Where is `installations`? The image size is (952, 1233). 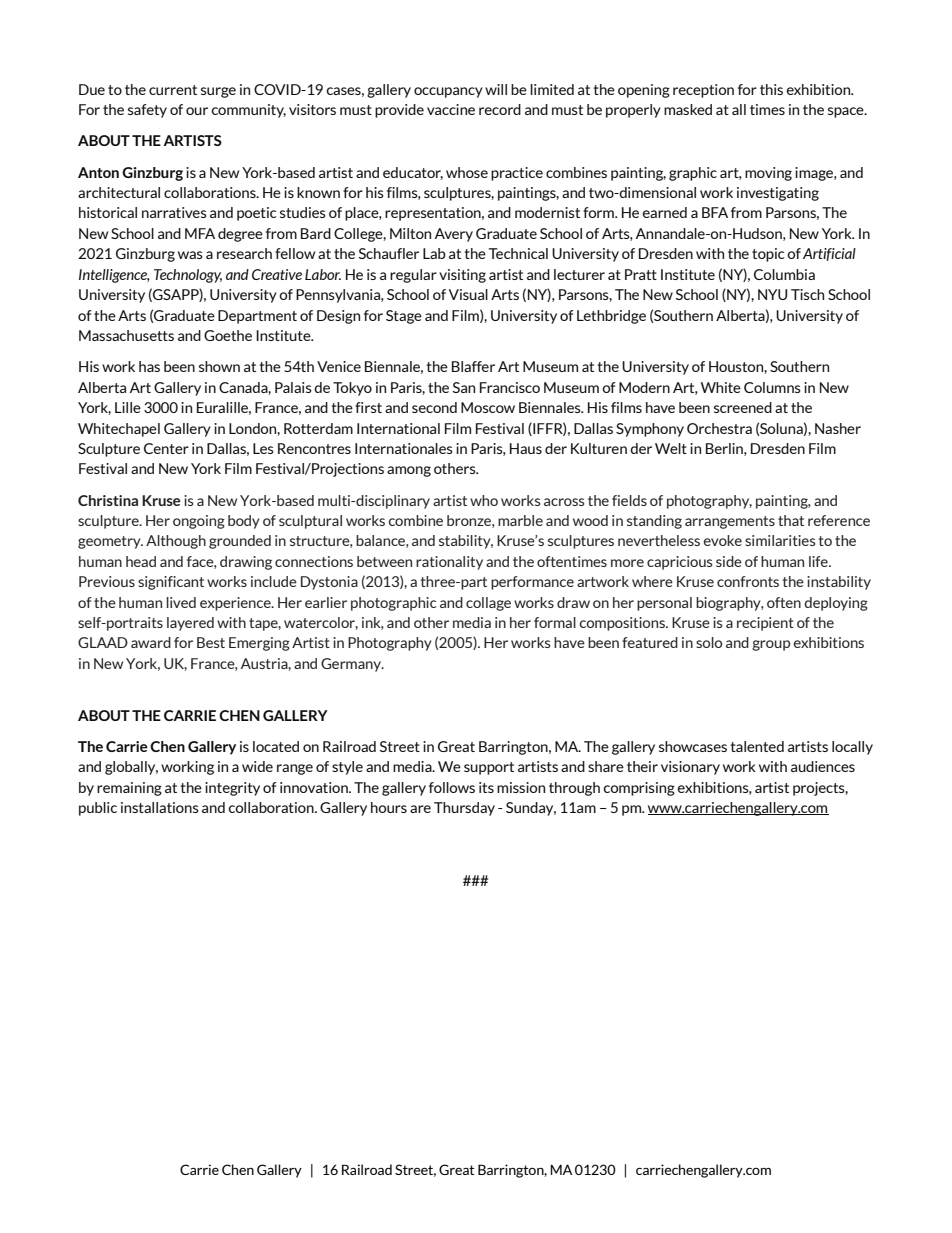 installations is located at coordinates (160, 807).
